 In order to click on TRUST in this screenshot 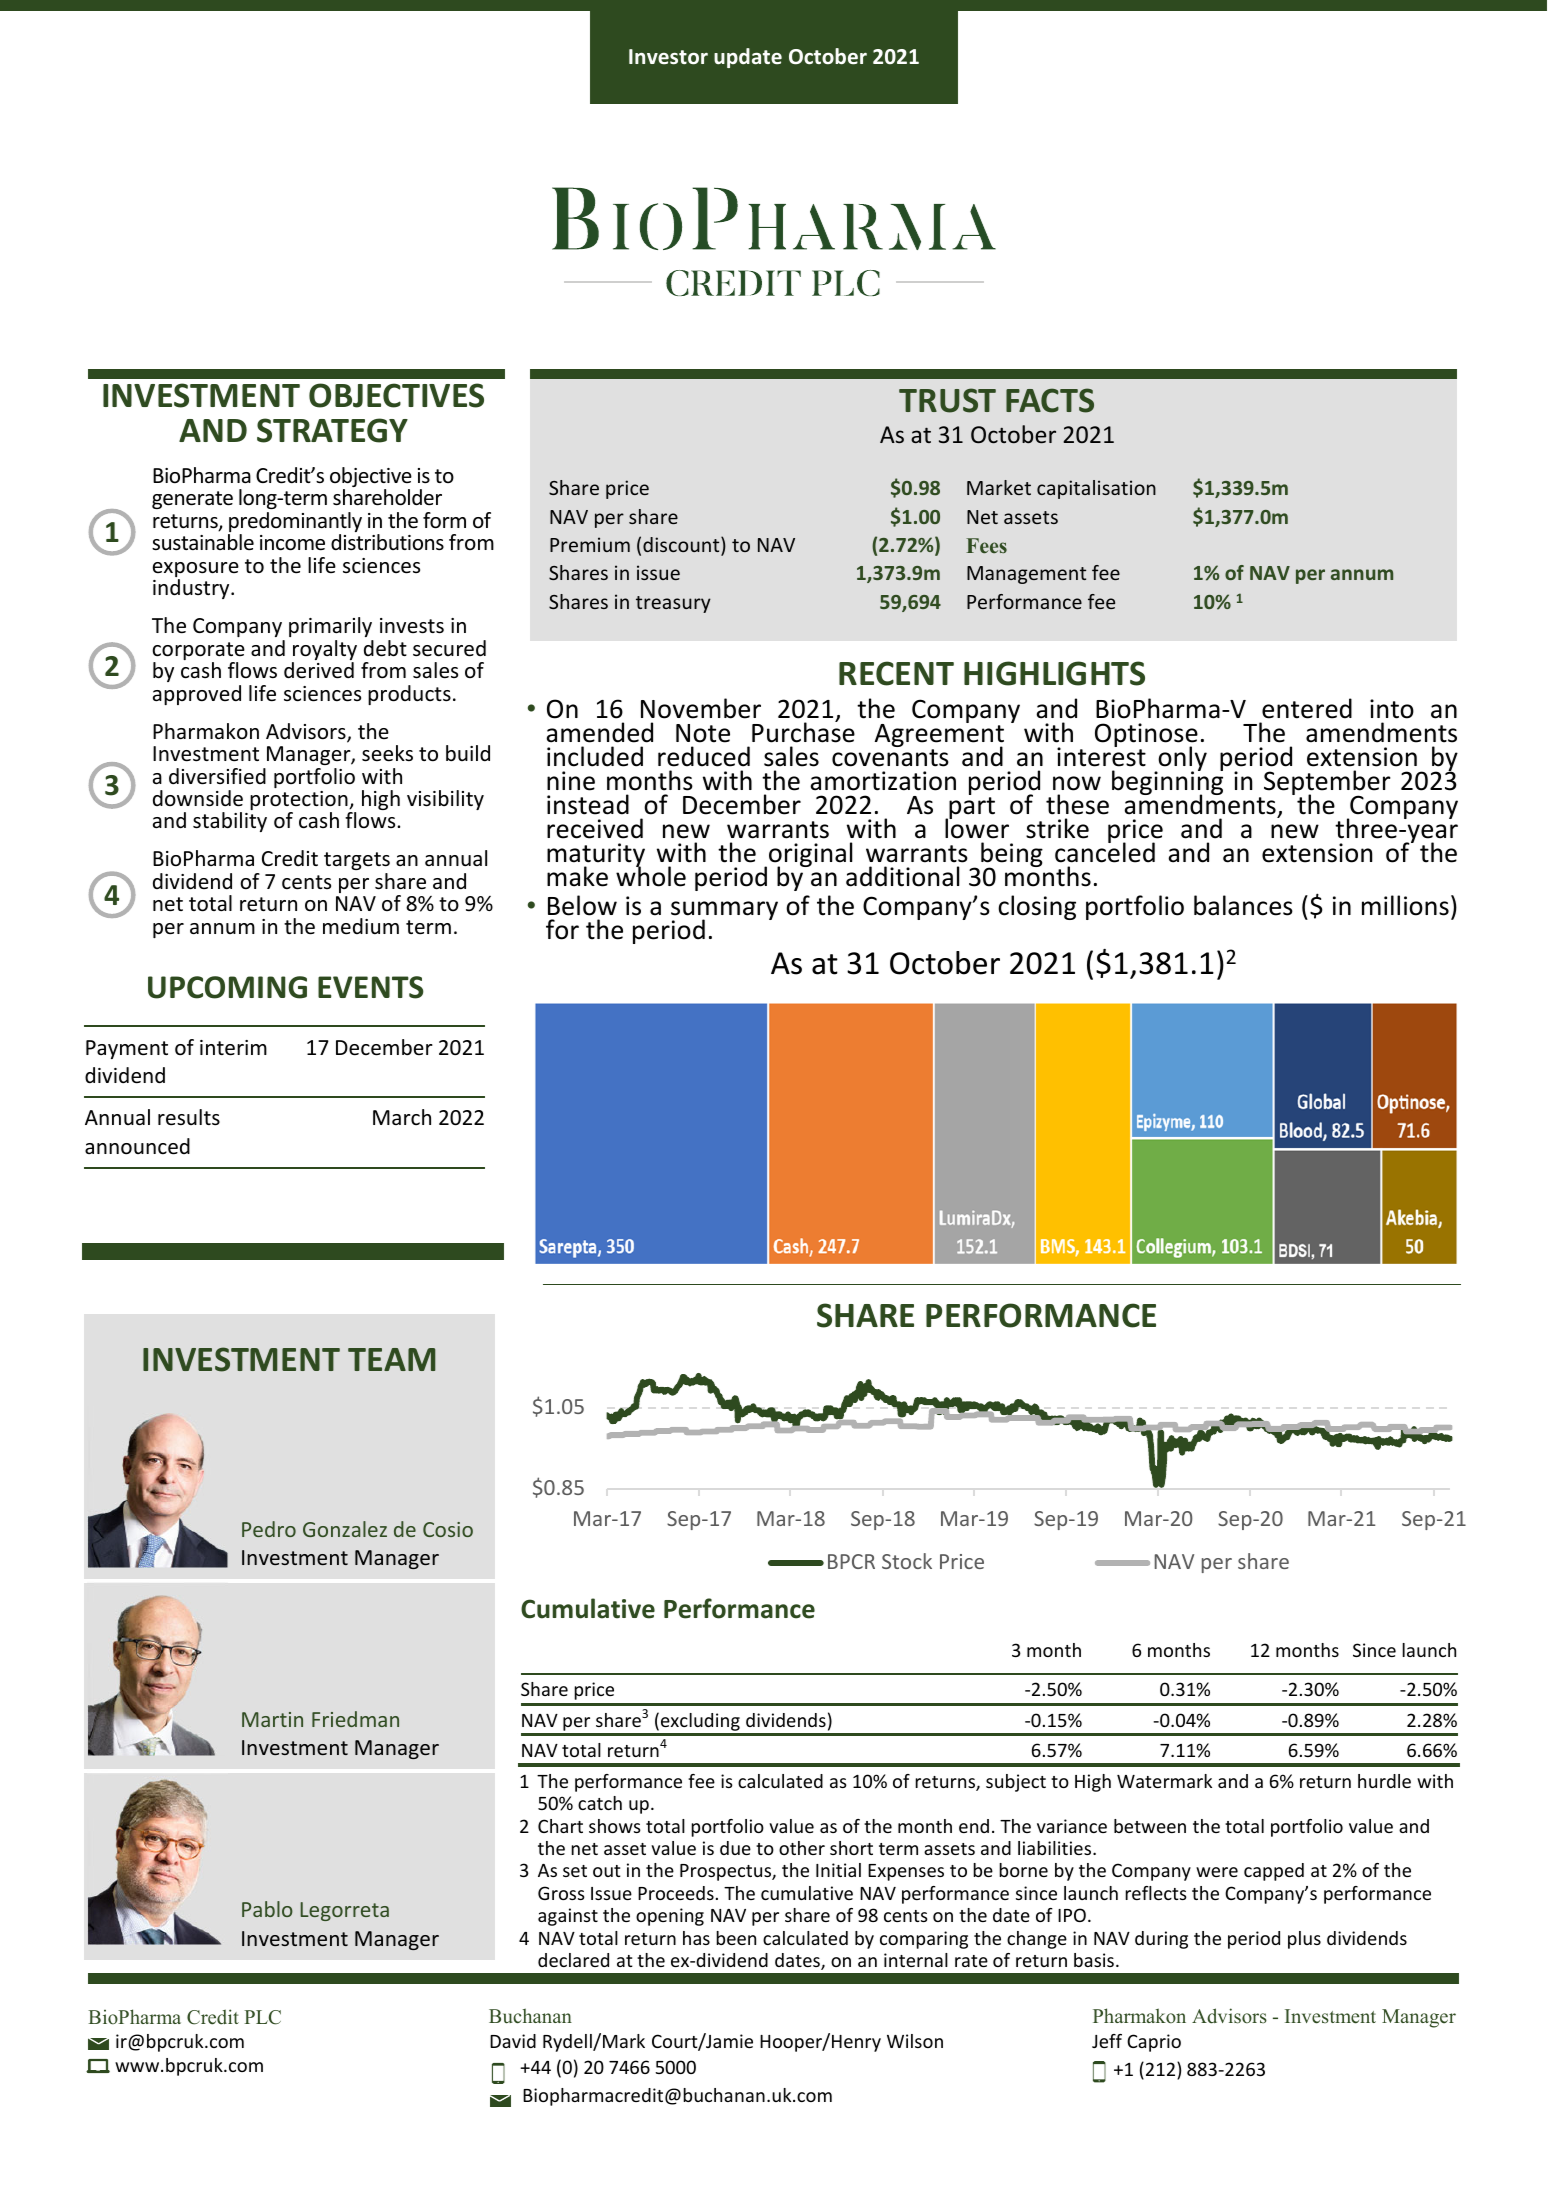, I will do `click(947, 400)`.
